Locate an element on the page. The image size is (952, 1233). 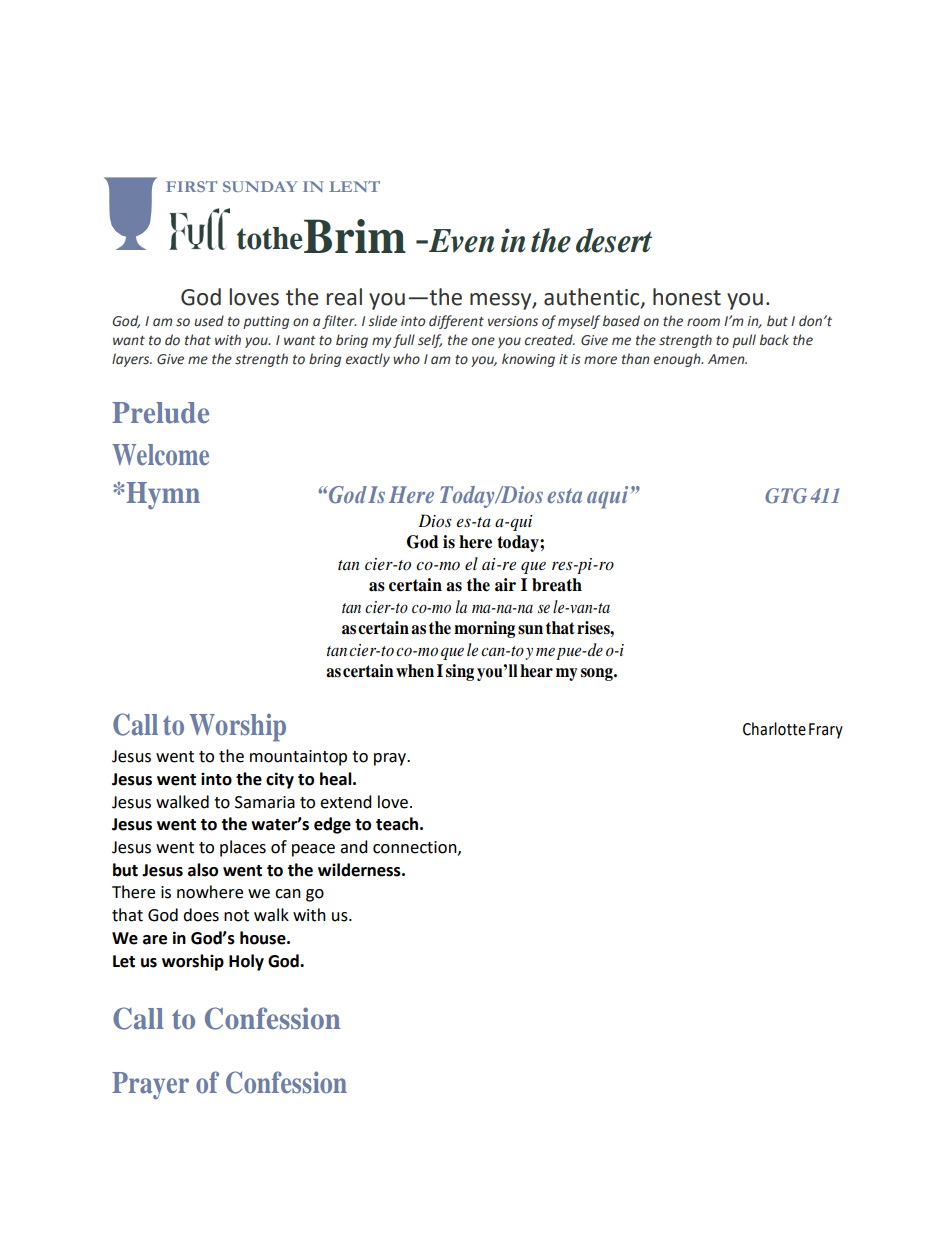
desert is located at coordinates (614, 240).
